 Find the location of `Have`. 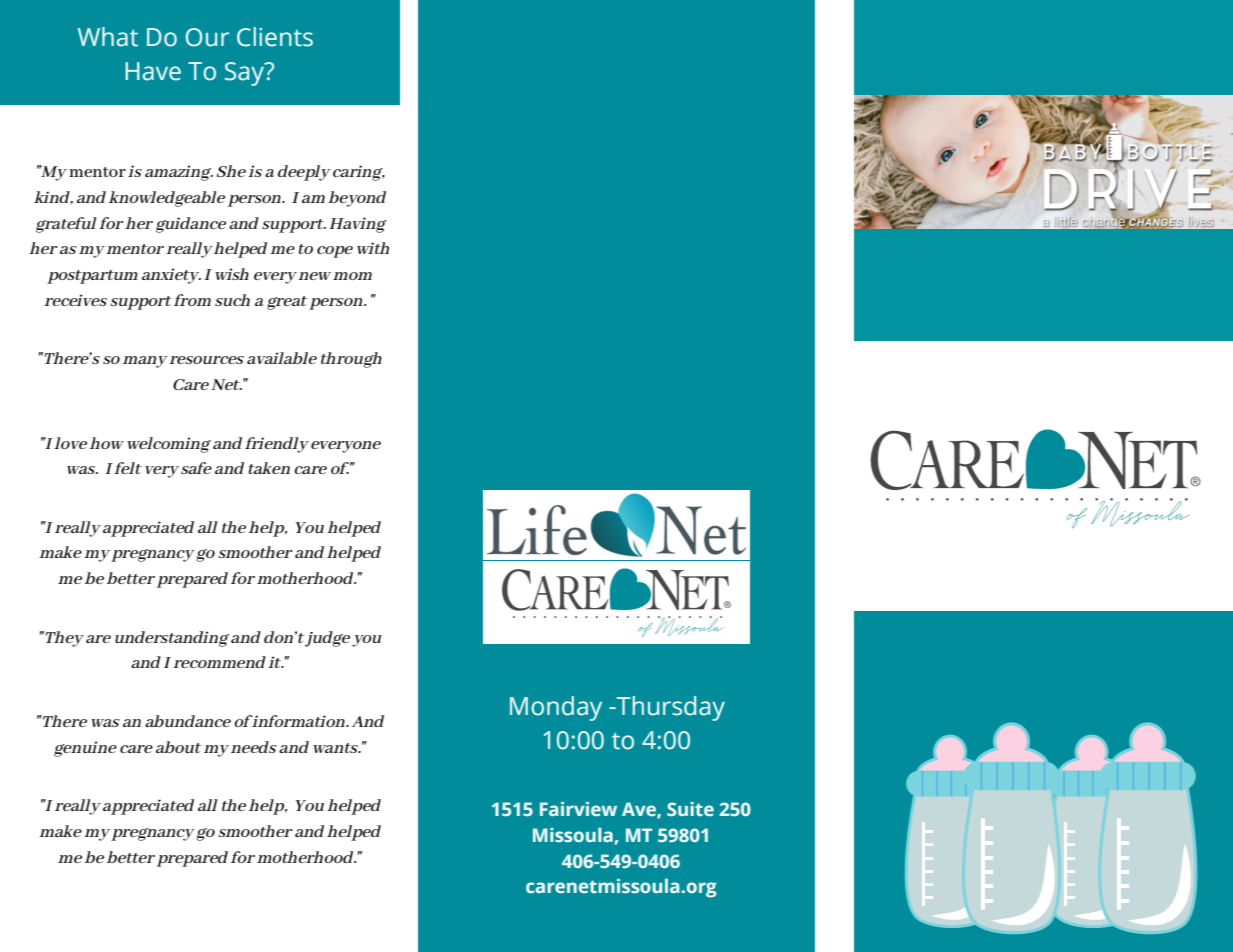

Have is located at coordinates (153, 71).
